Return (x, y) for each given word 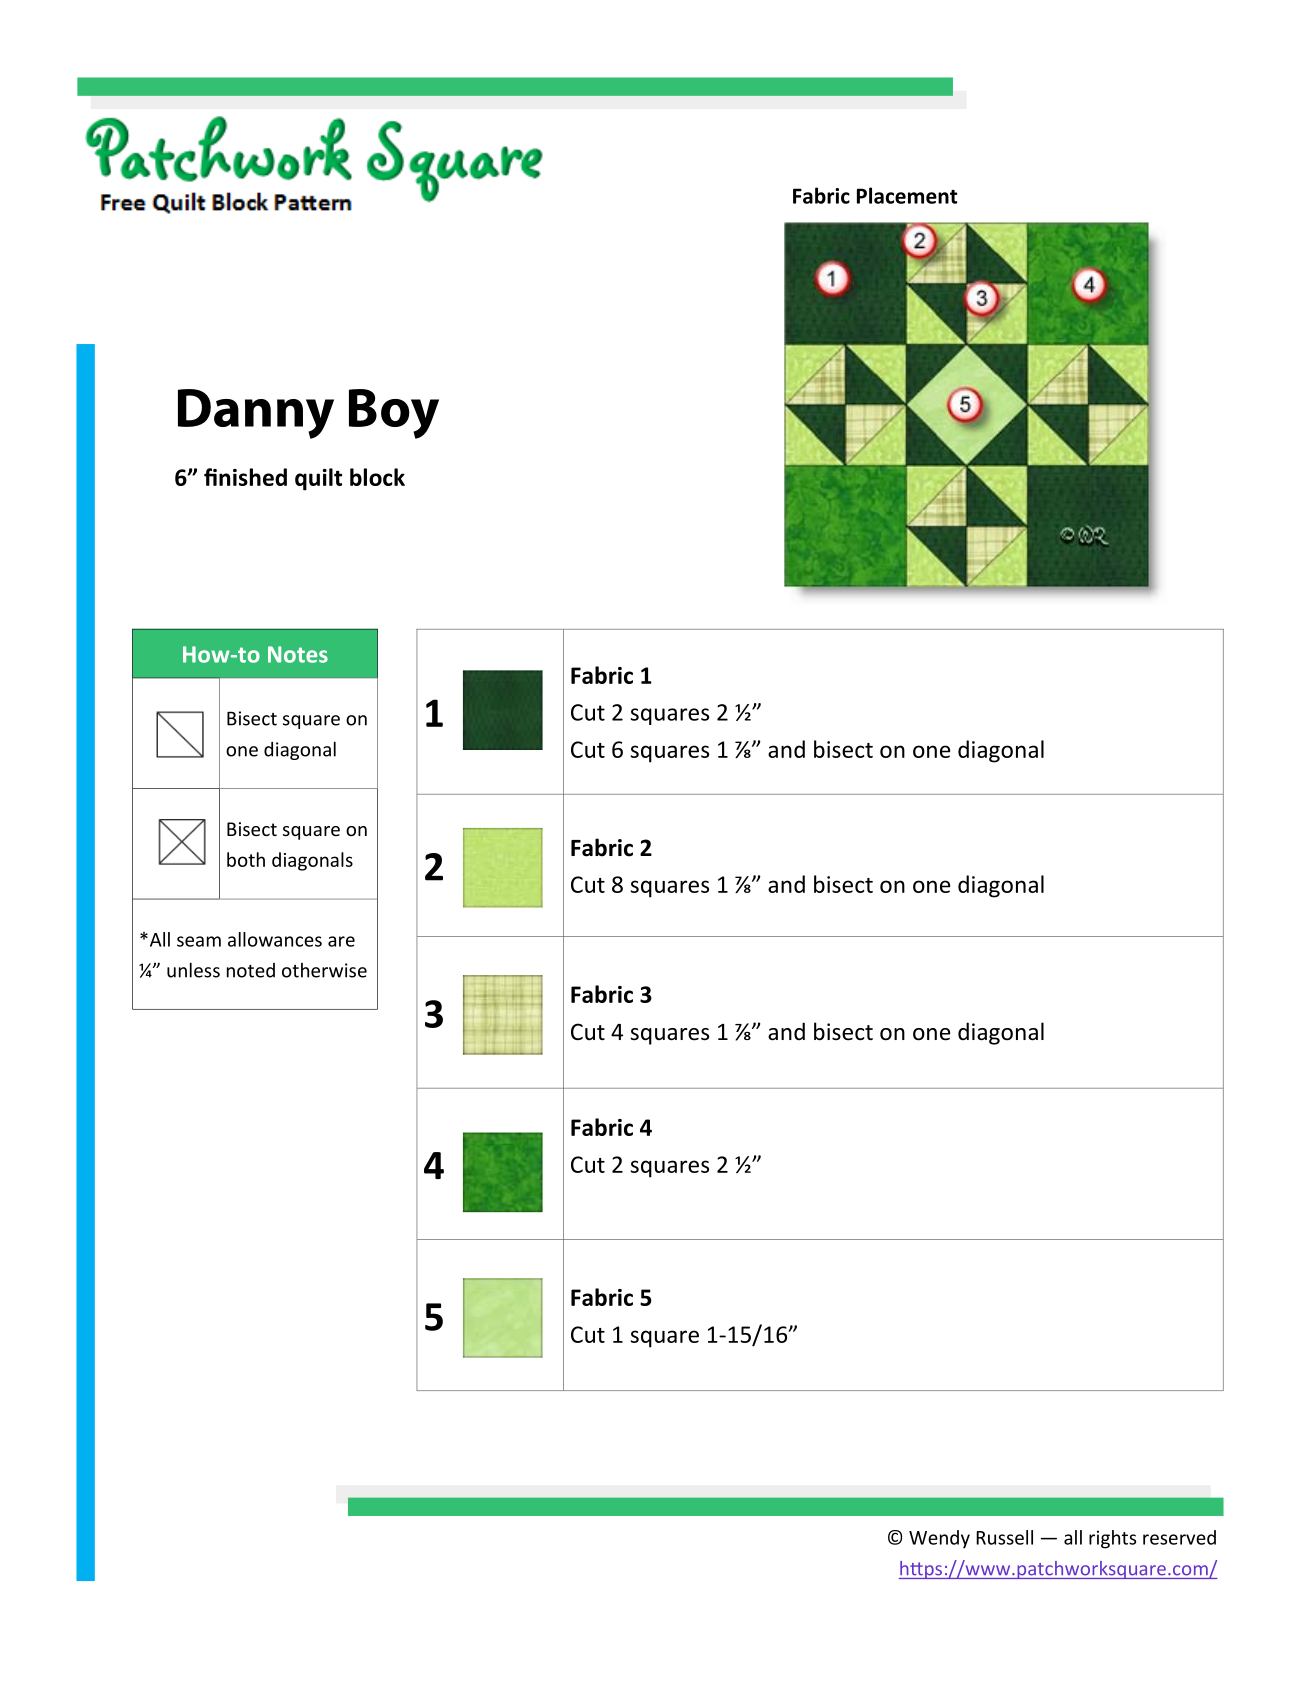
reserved (1179, 1537)
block (377, 477)
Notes (298, 654)
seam (199, 941)
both (246, 859)
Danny (256, 414)
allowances (275, 939)
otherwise (324, 970)
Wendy (939, 1539)
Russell (1004, 1537)
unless (193, 970)
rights (1112, 1539)
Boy (394, 414)
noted (251, 970)
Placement (907, 195)
